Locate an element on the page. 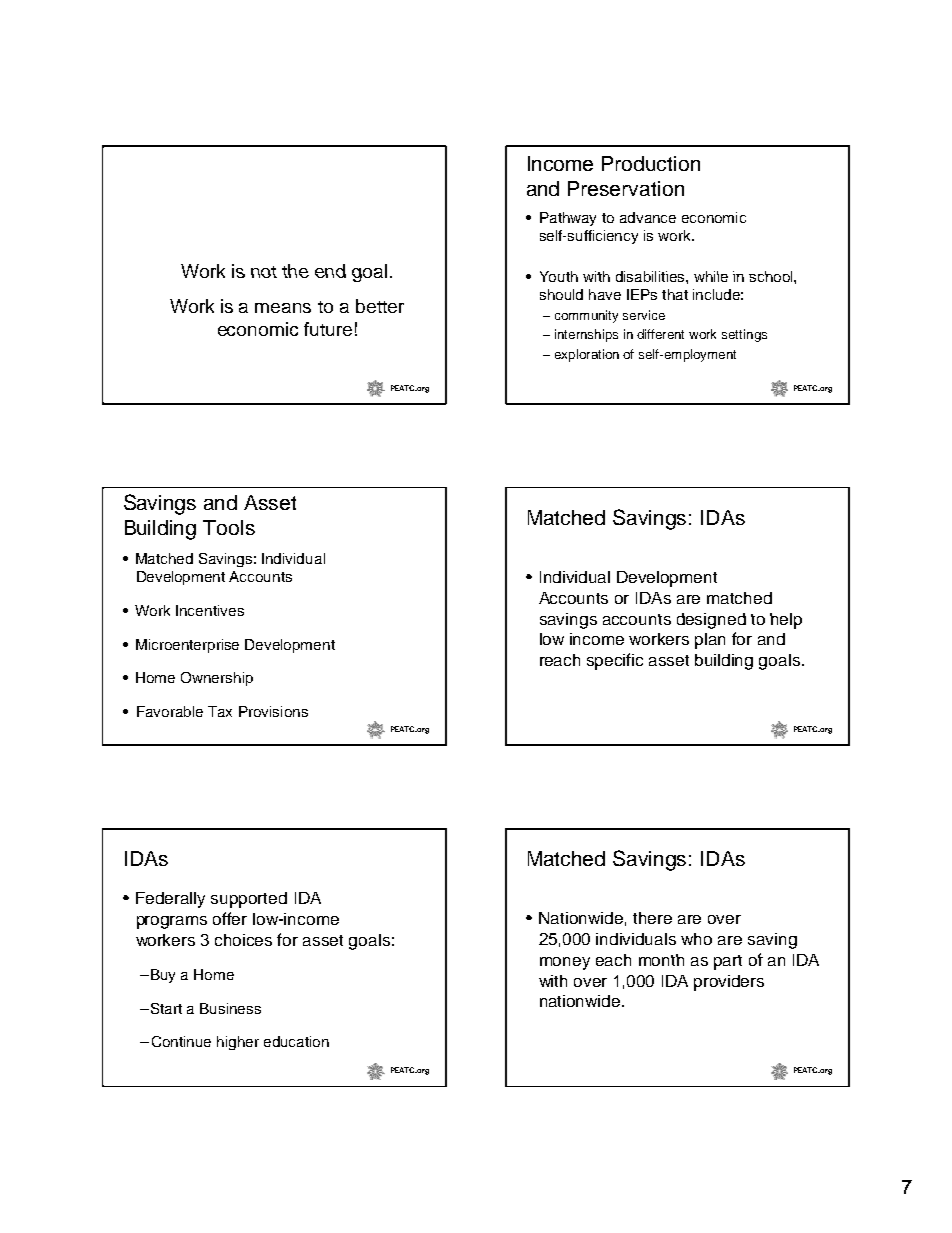 The width and height of the image is (952, 1233). Pathway is located at coordinates (568, 219).
